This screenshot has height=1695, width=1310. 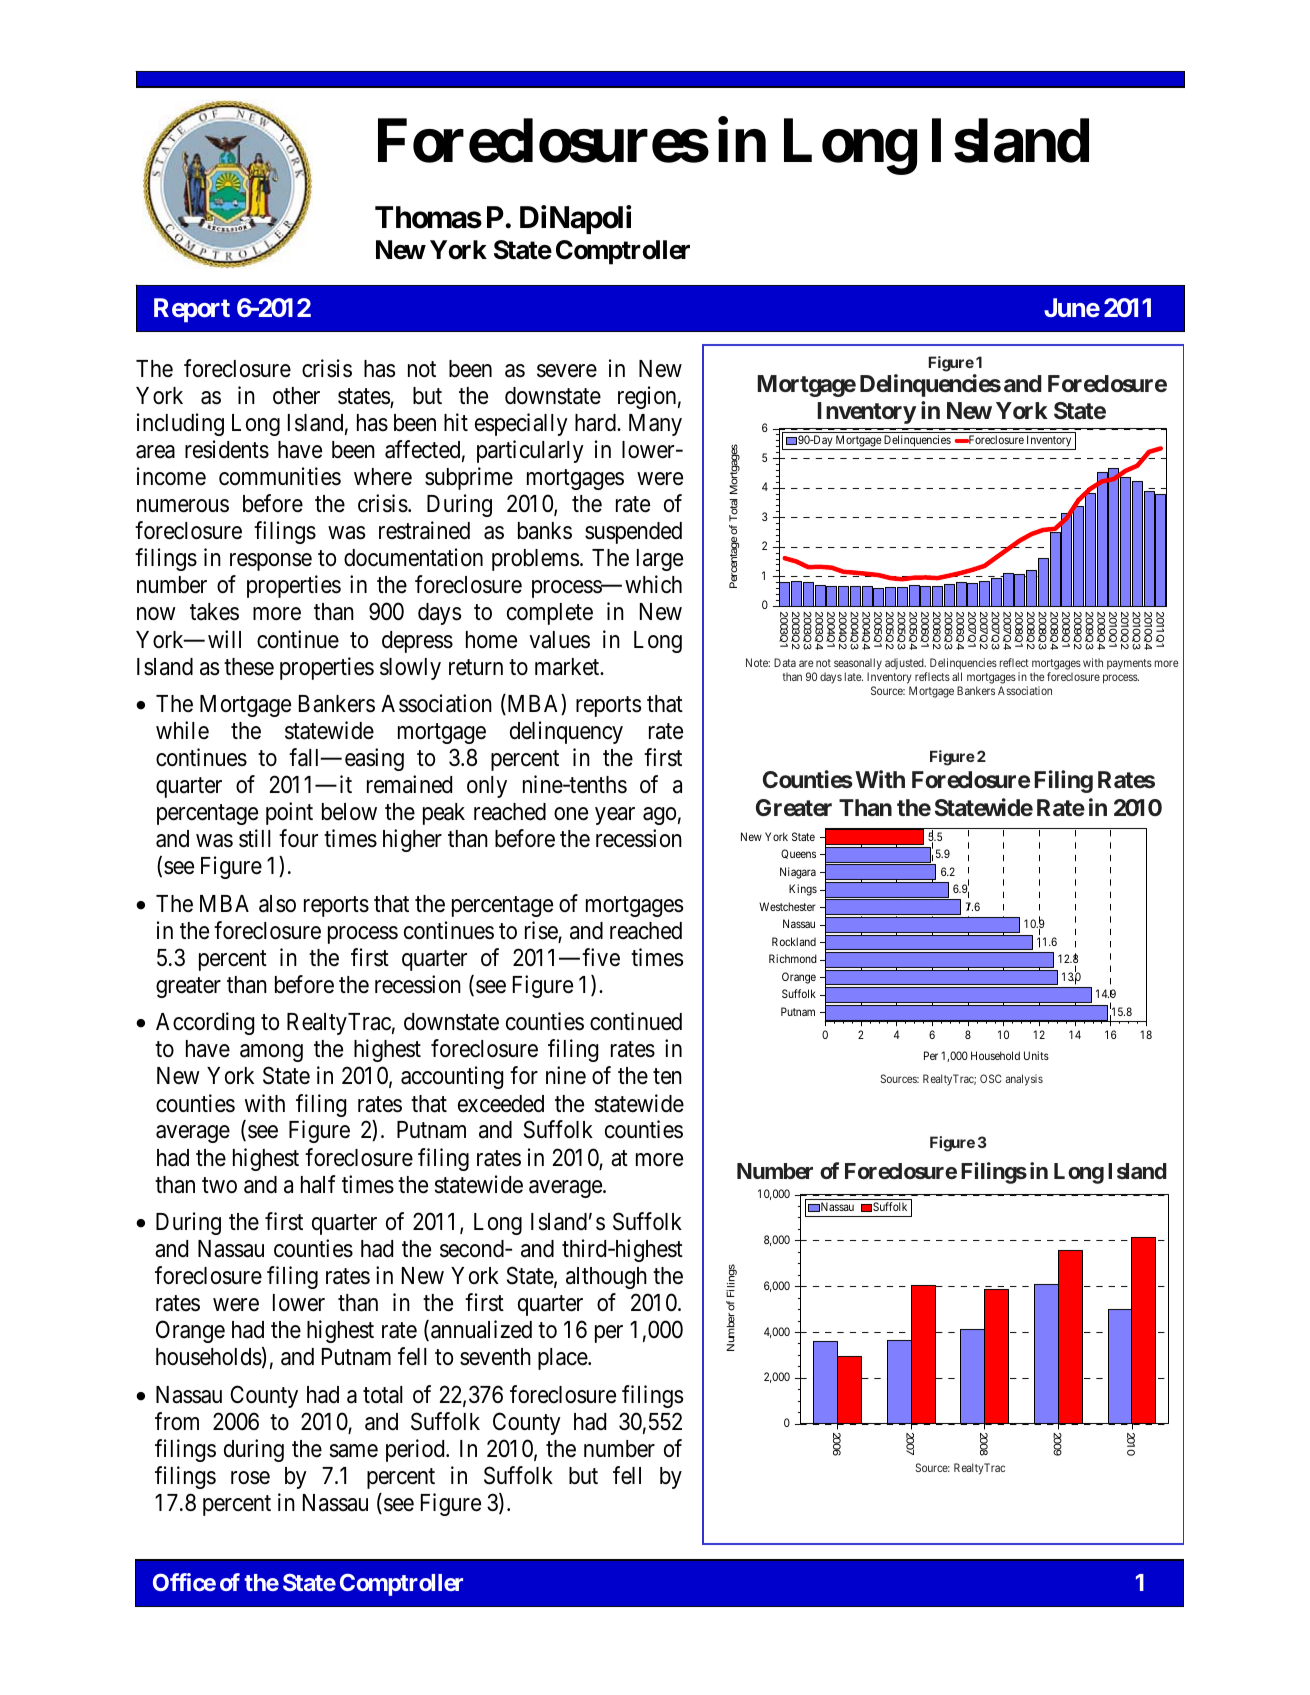 I want to click on Many, so click(x=655, y=425).
